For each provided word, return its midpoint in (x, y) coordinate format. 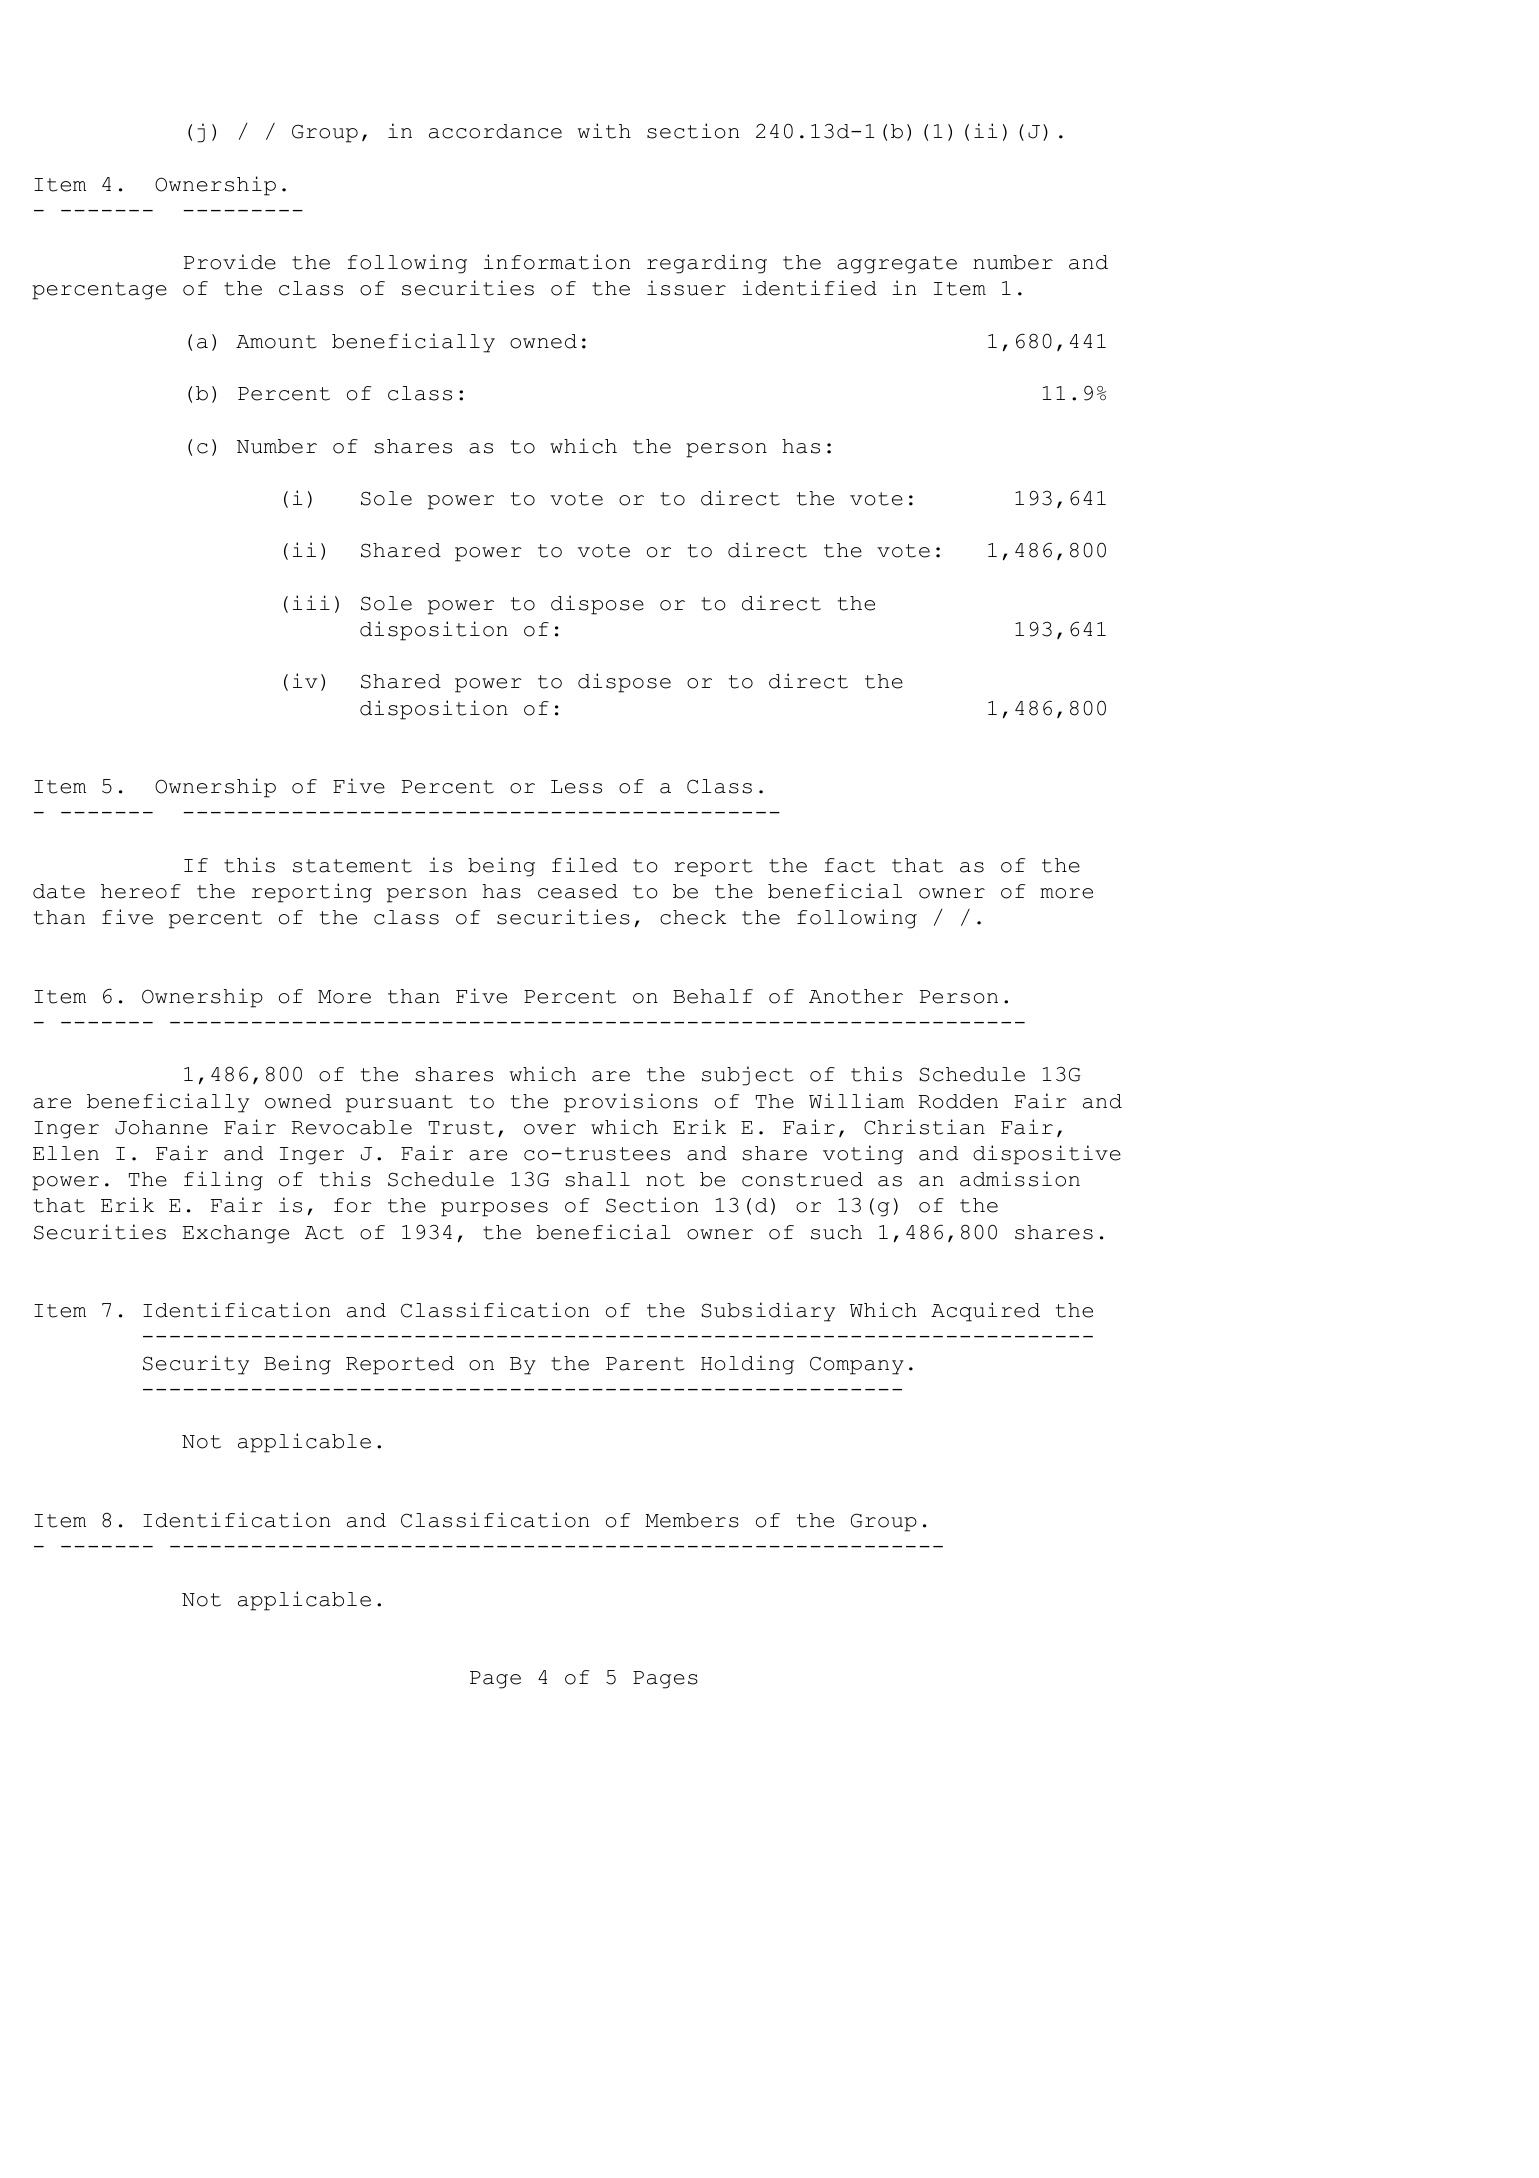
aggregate (897, 265)
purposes (494, 1209)
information (557, 262)
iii (311, 602)
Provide (230, 262)
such (836, 1232)
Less (576, 787)
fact (849, 865)
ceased (578, 891)
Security (196, 1365)
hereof (141, 891)
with (604, 131)
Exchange (236, 1234)
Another (856, 996)
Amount (276, 342)
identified (809, 288)
